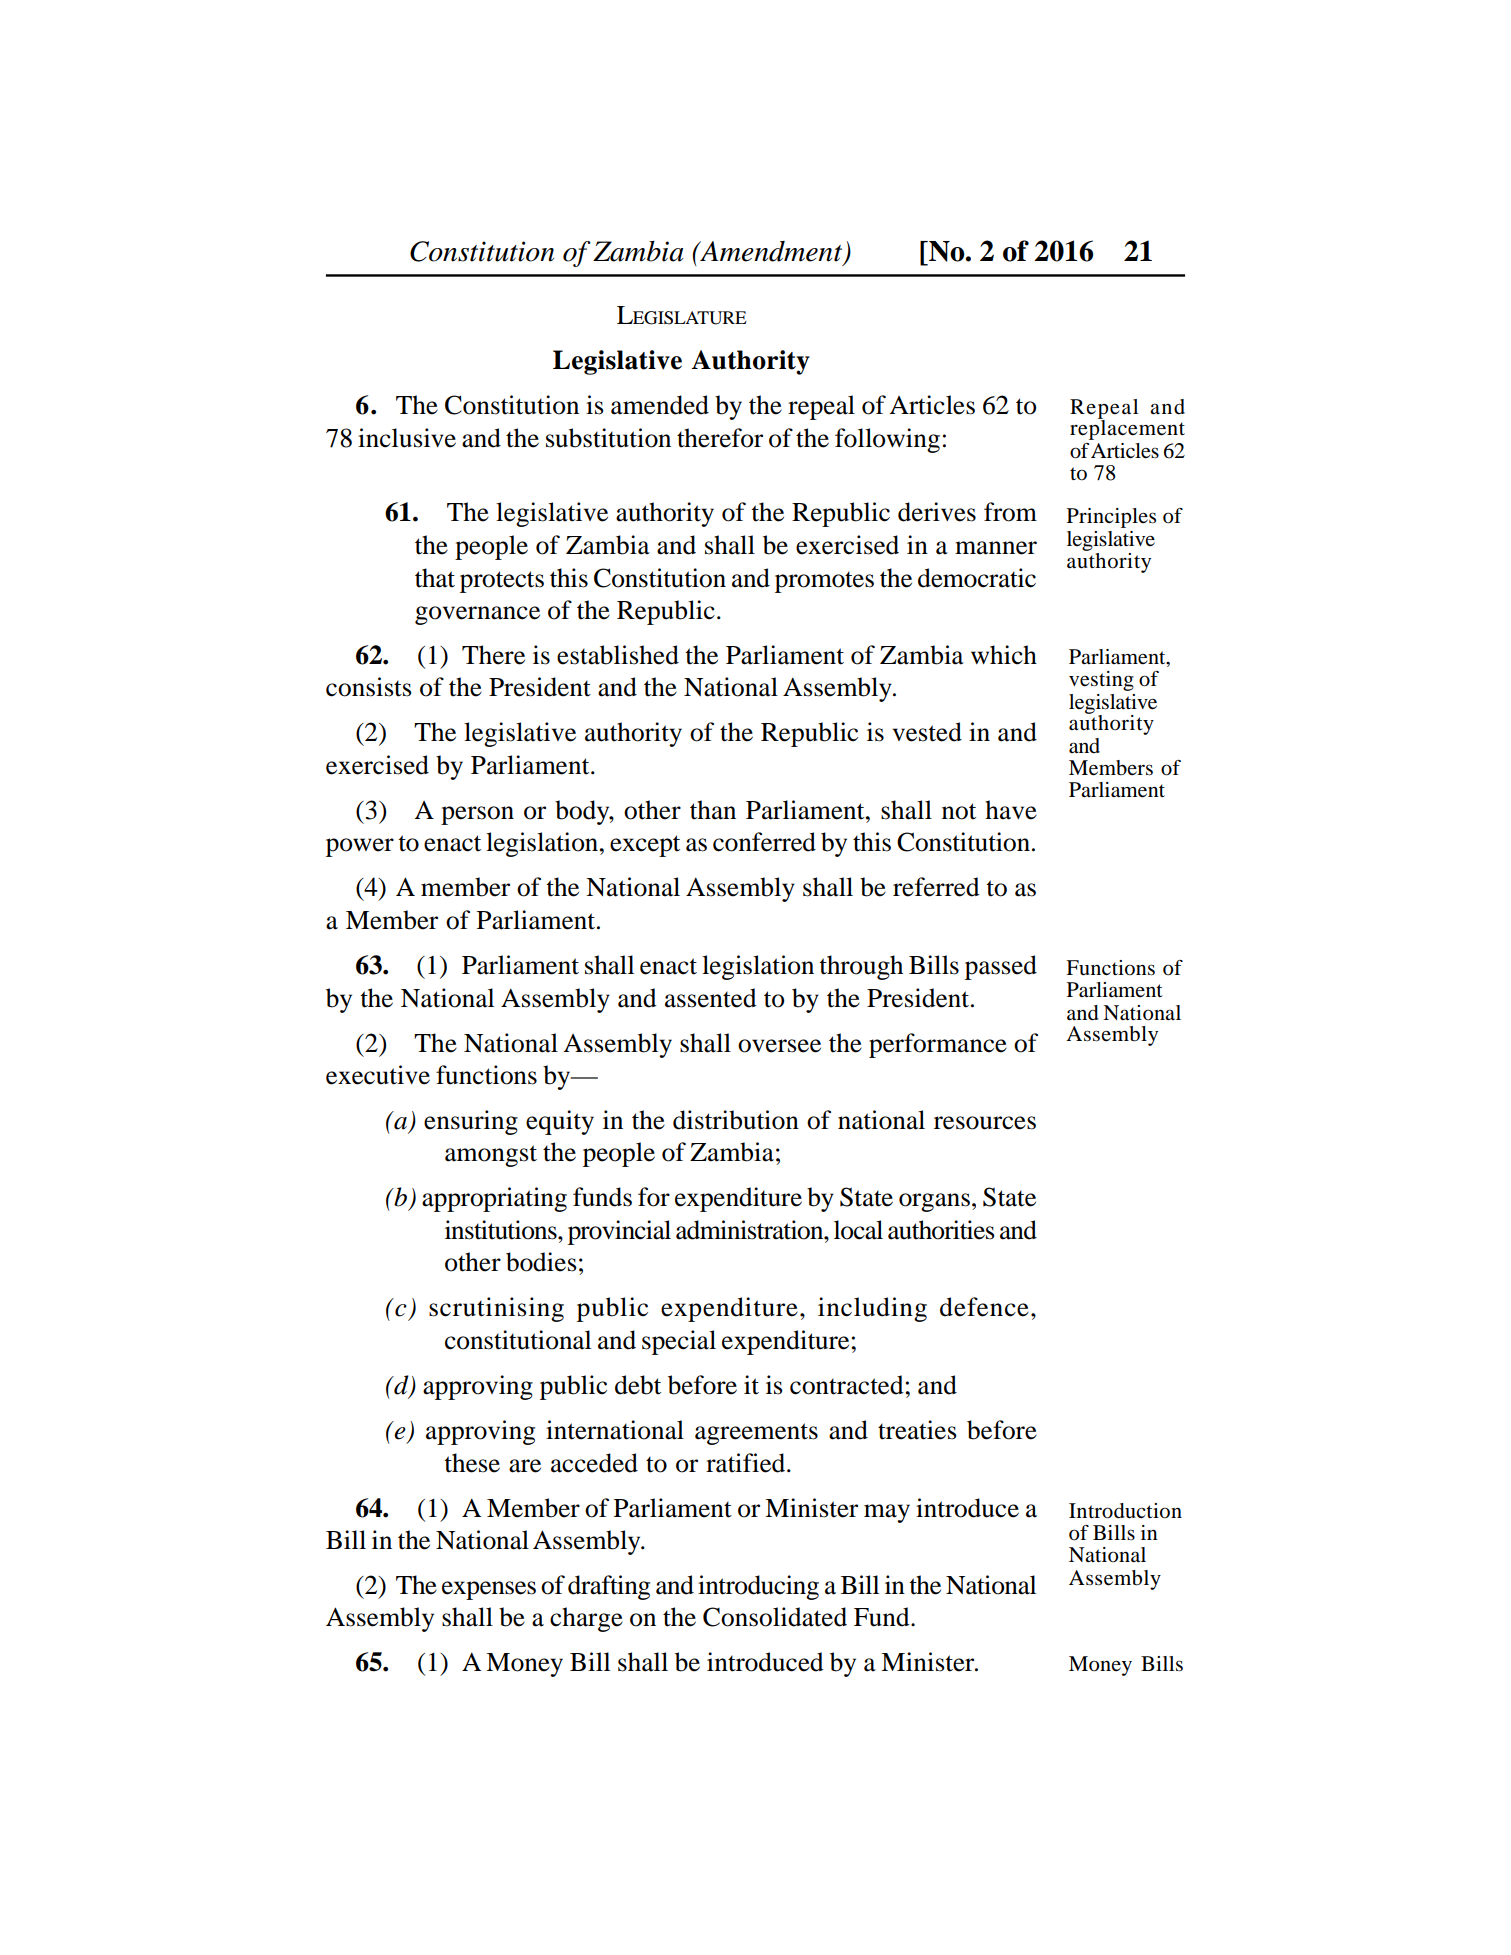 This page has width=1511, height=1955. Describe the element at coordinates (996, 548) in the page. I see `manner` at that location.
